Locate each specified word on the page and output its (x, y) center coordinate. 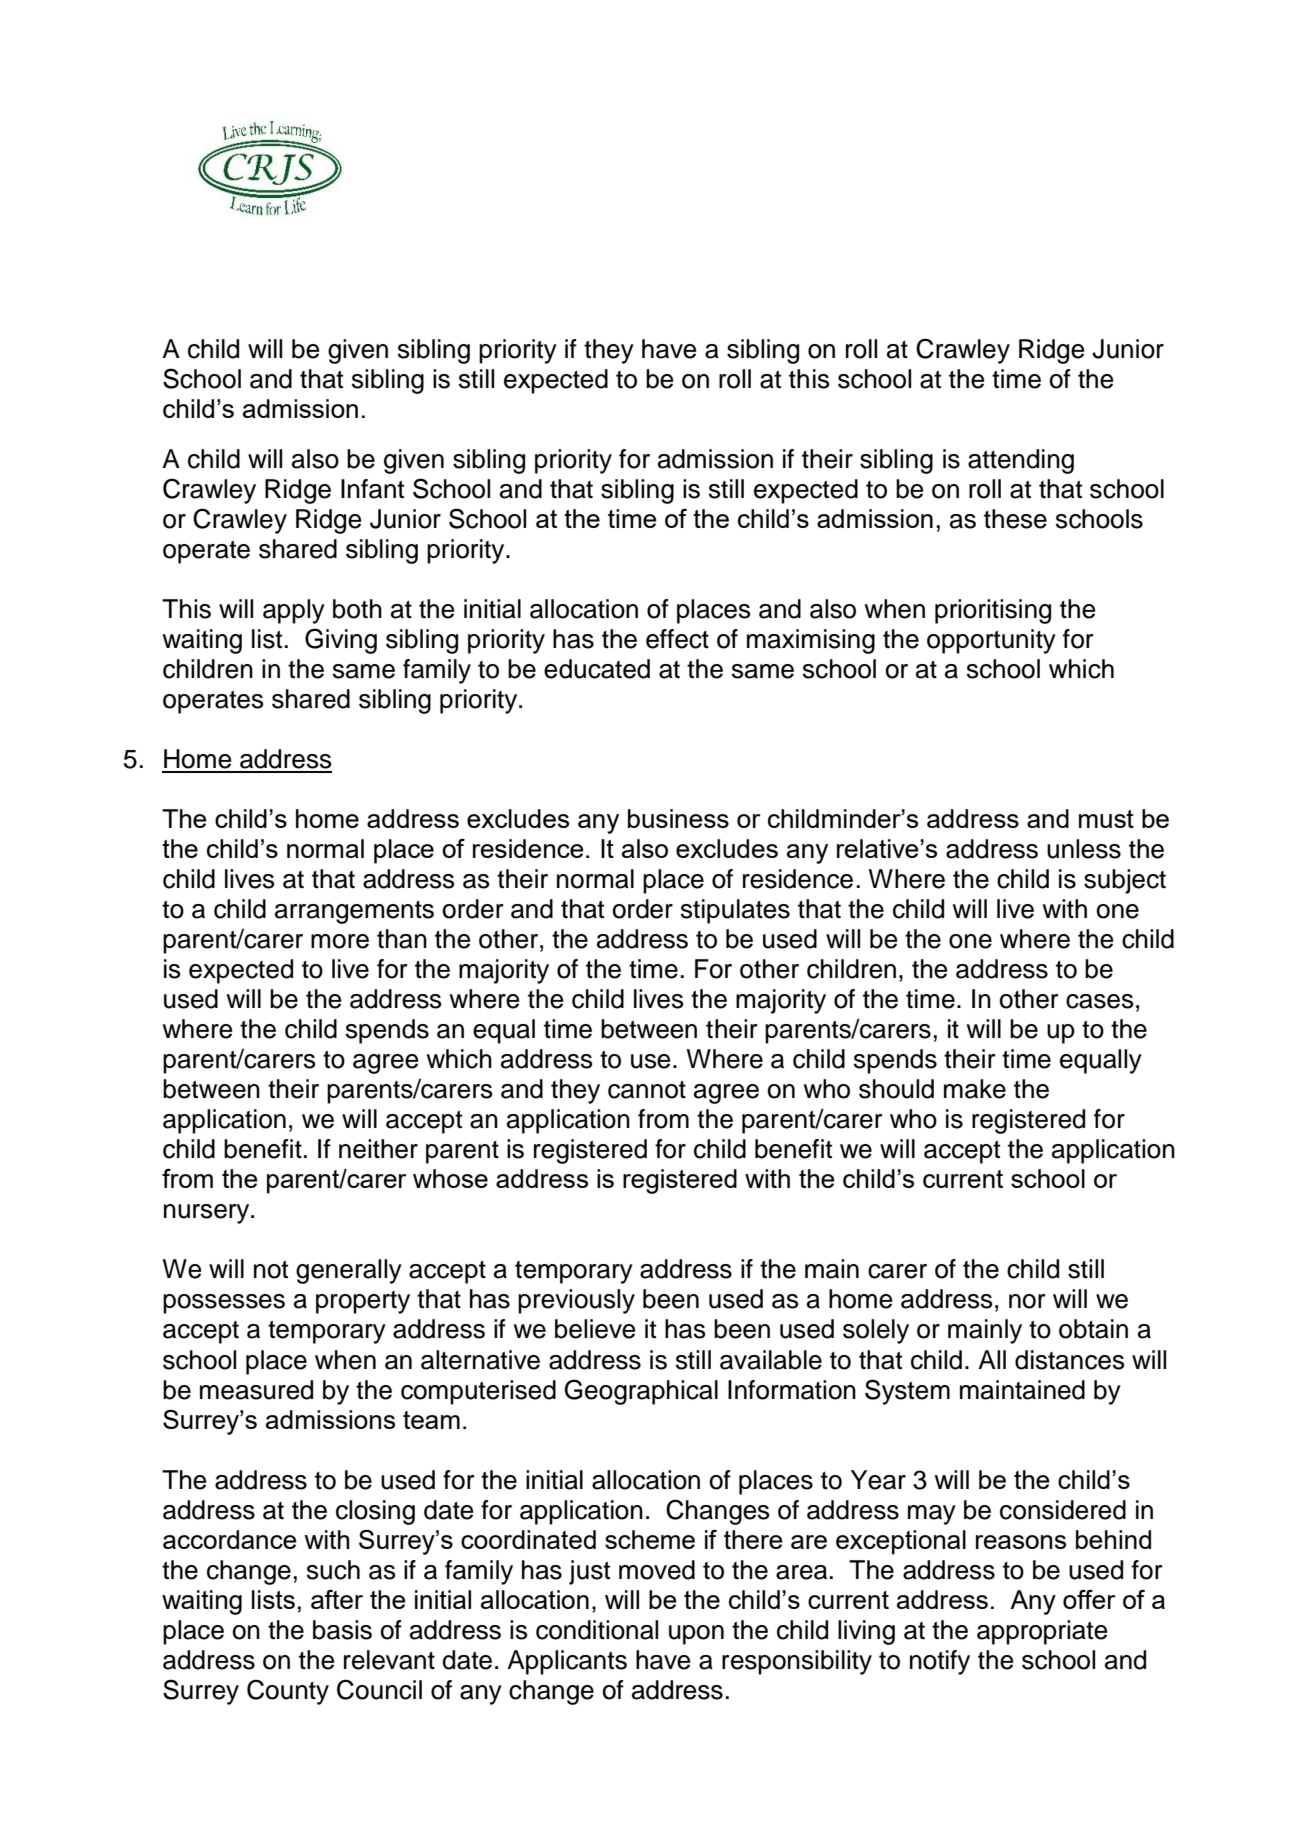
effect (677, 639)
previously (576, 1301)
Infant (372, 489)
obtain (1093, 1329)
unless (1084, 849)
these (1015, 519)
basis (342, 1630)
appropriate (1042, 1632)
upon (696, 1635)
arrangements (354, 912)
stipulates (735, 911)
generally (349, 1271)
